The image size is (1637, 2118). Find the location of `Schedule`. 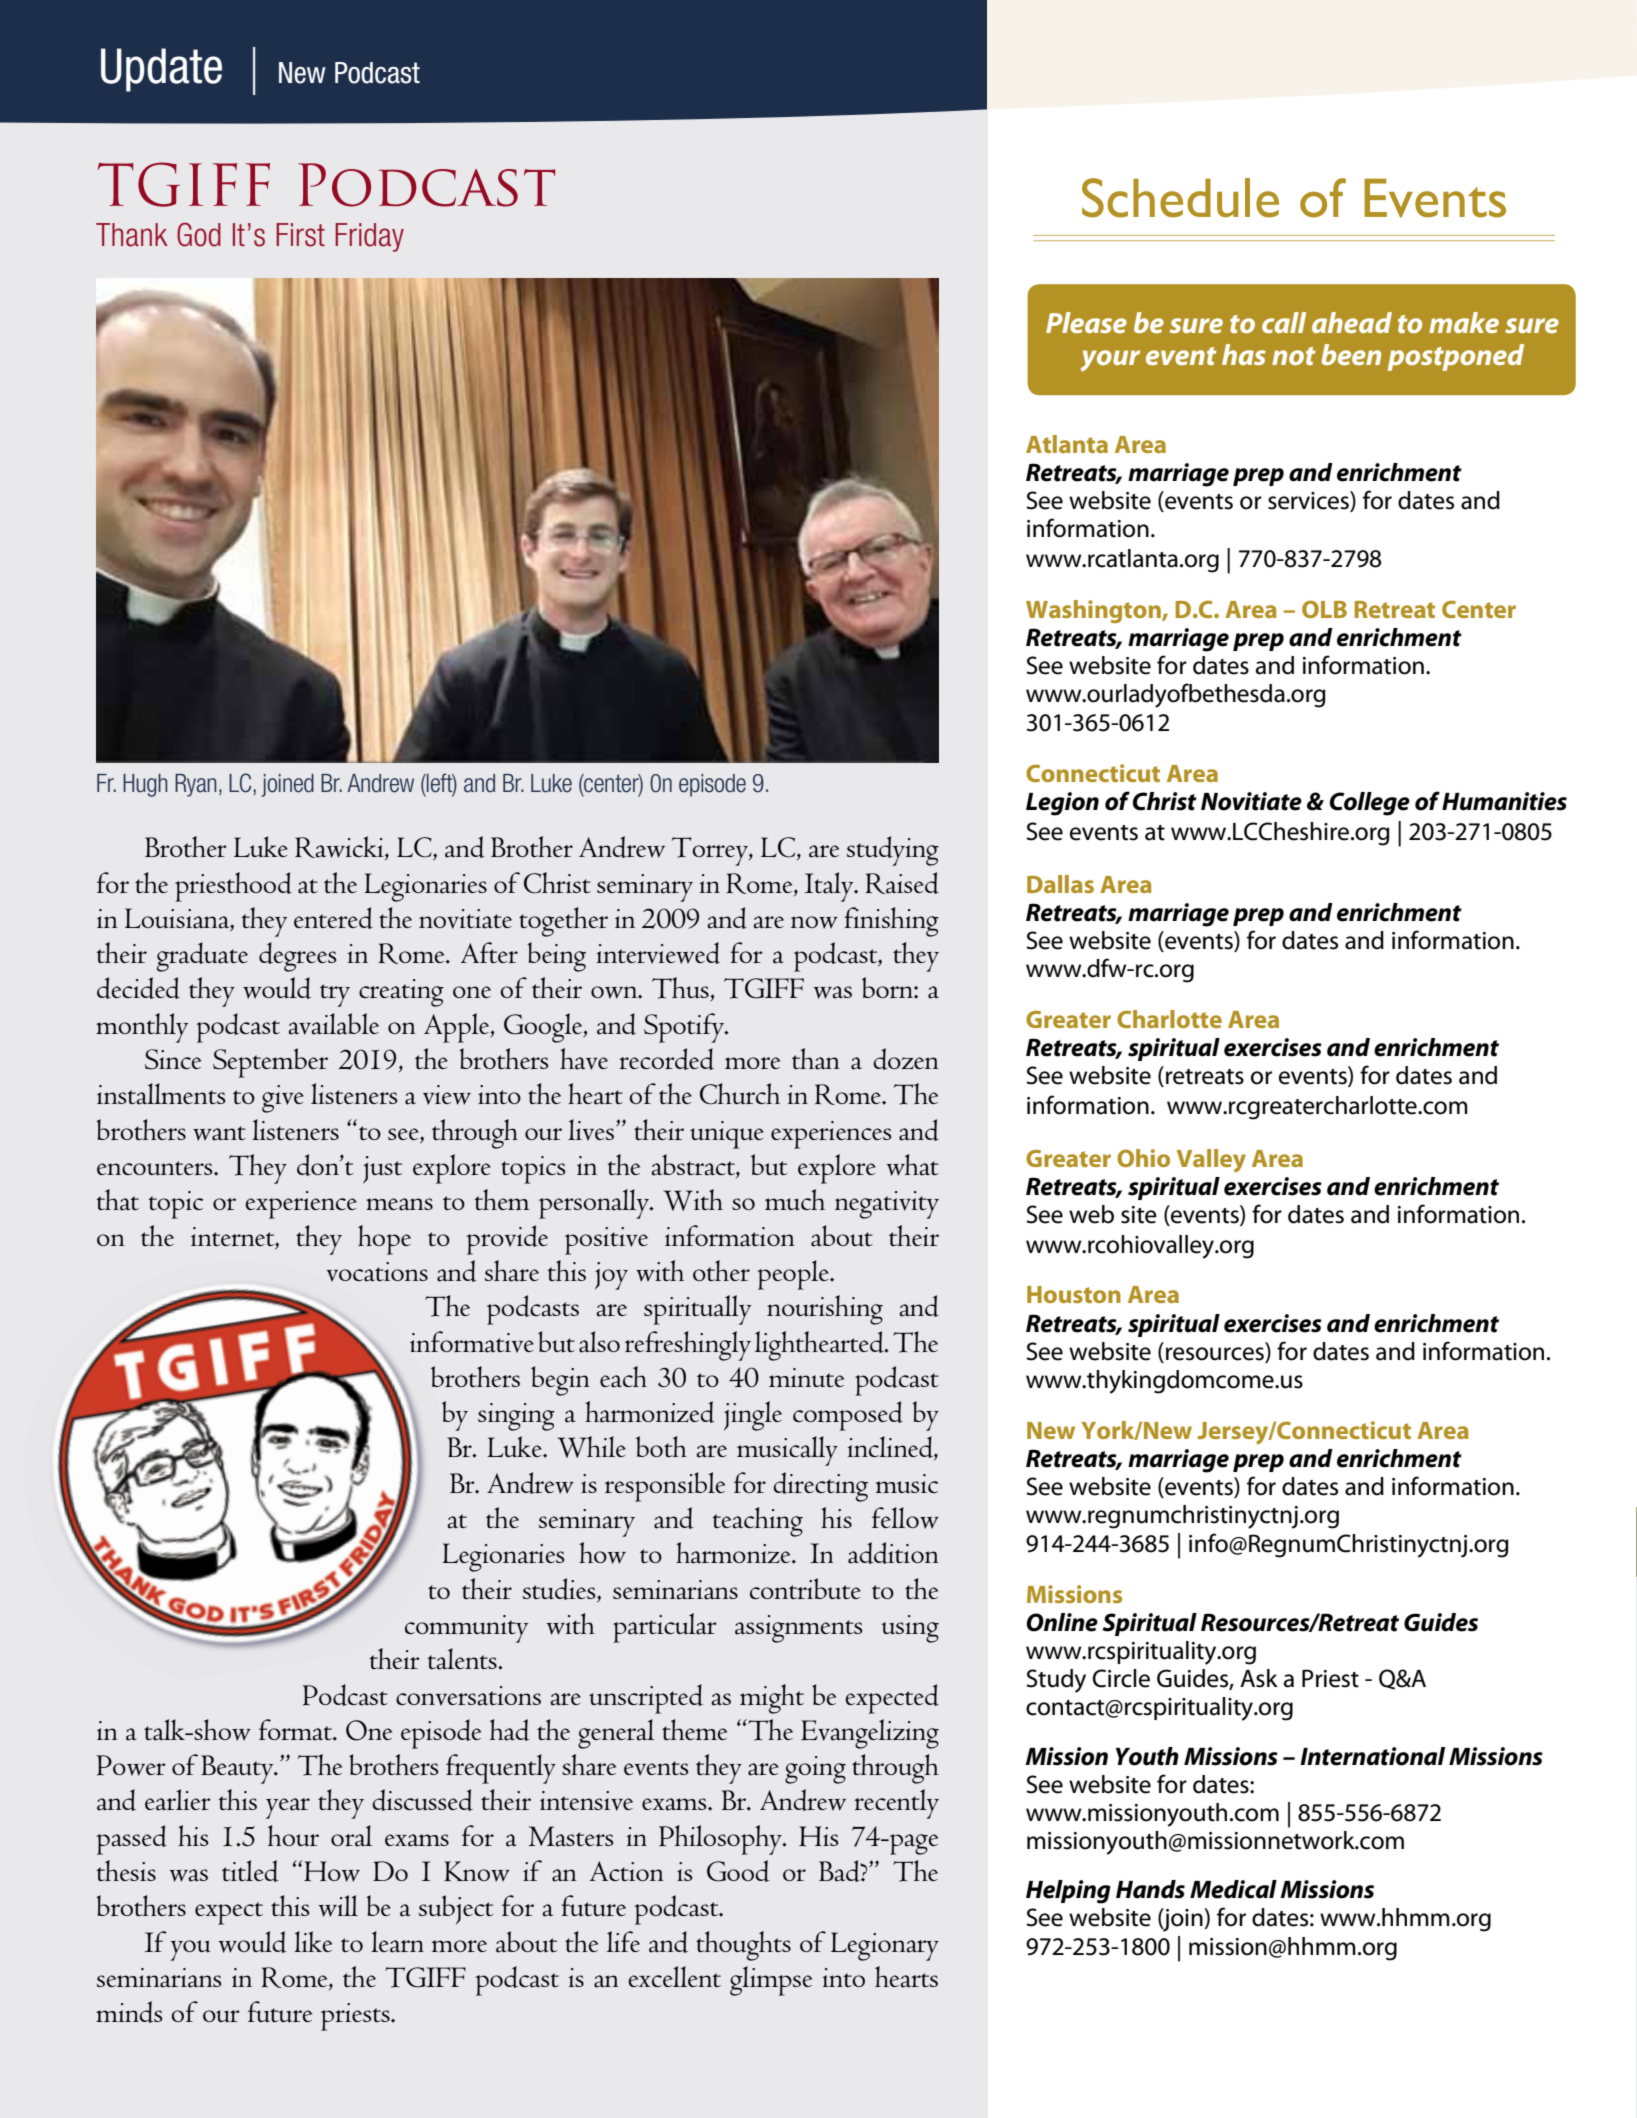

Schedule is located at coordinates (1180, 198).
